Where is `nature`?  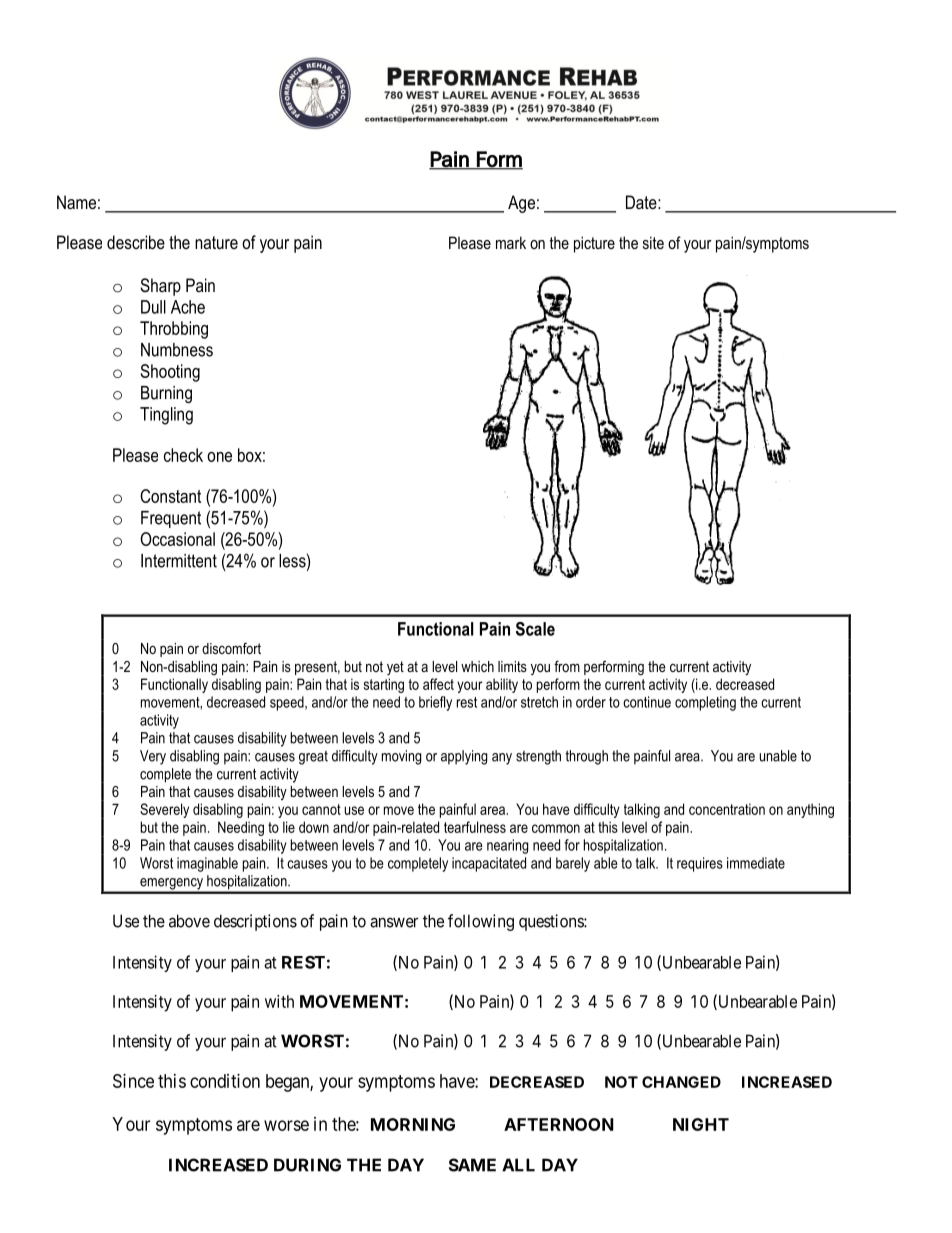
nature is located at coordinates (216, 242).
